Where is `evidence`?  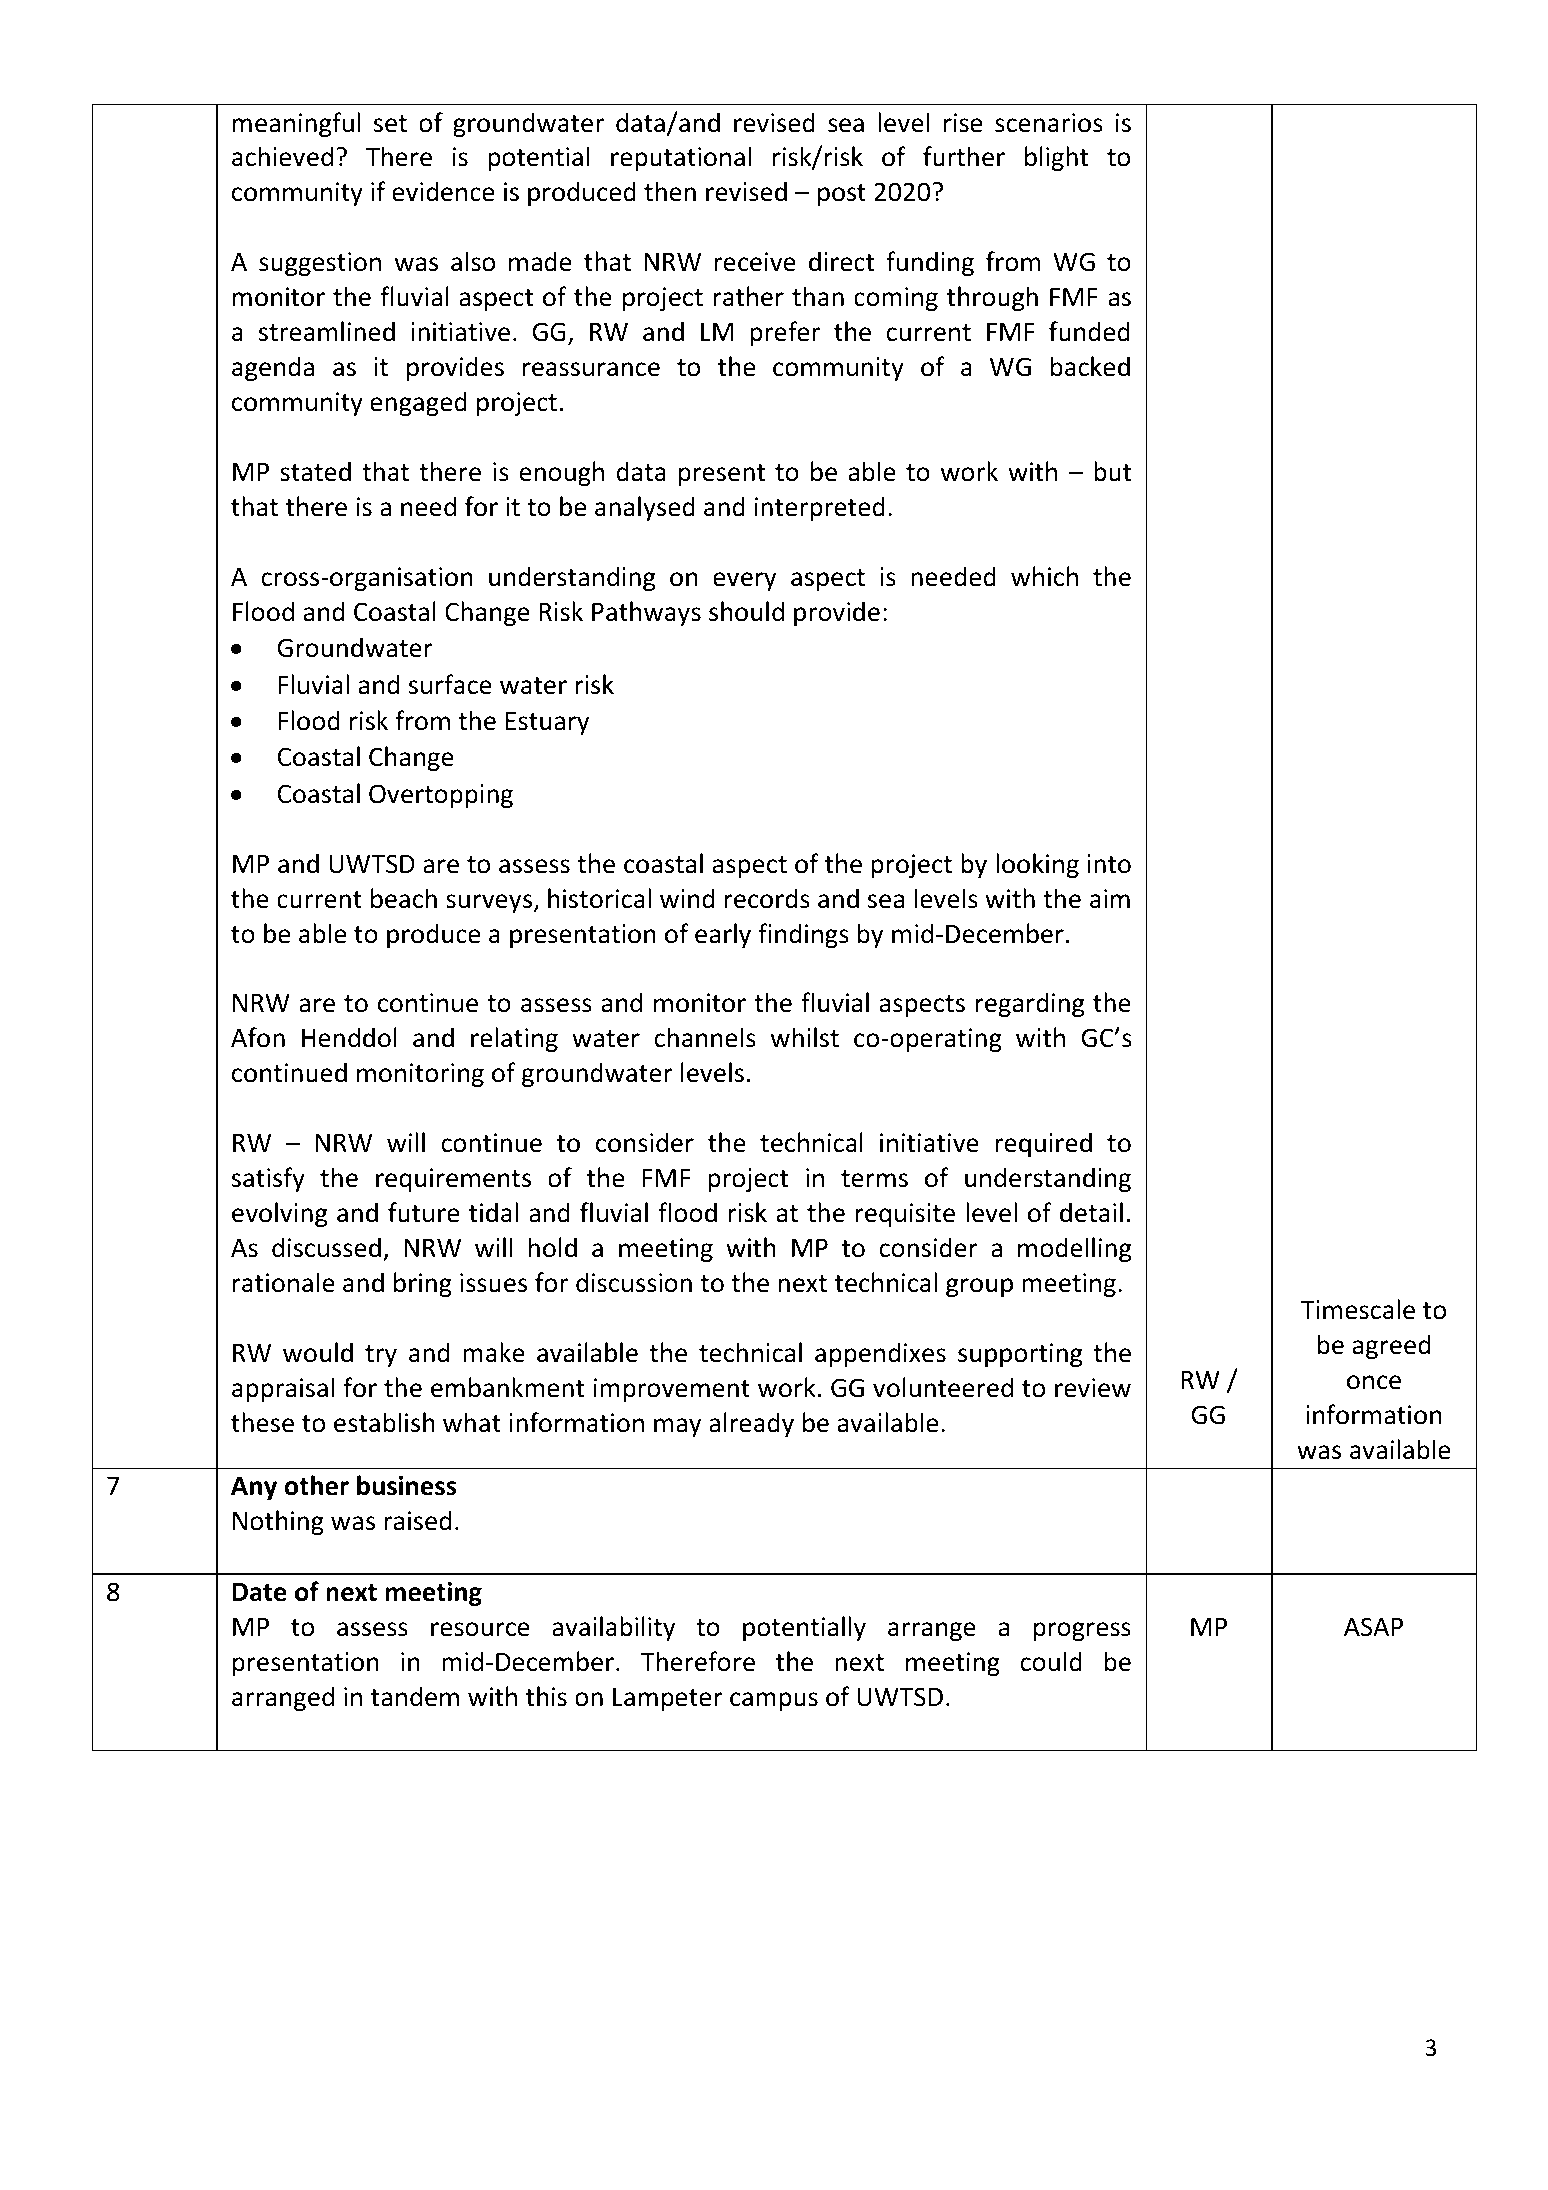 evidence is located at coordinates (443, 191).
